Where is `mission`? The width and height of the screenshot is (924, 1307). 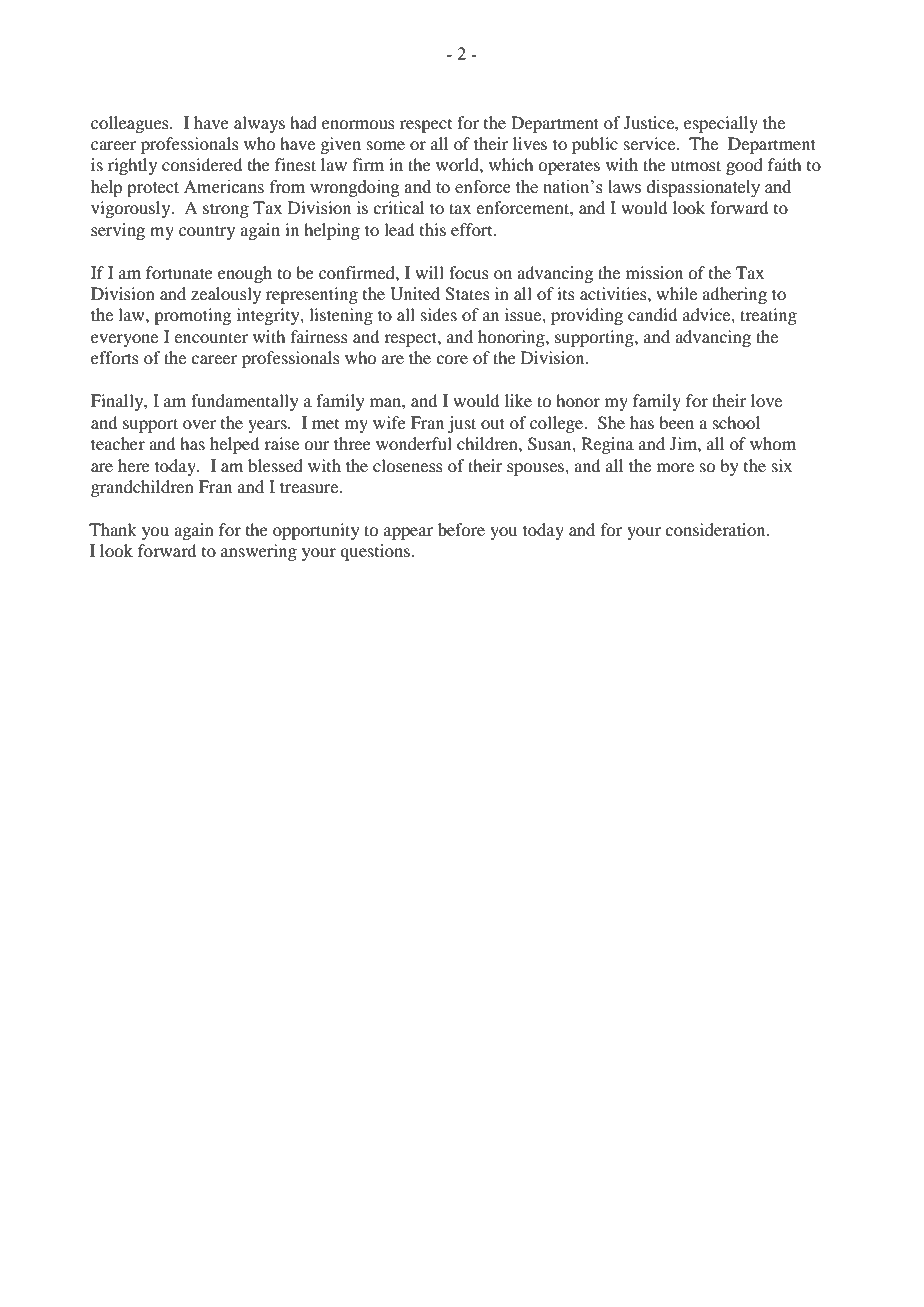
mission is located at coordinates (654, 272).
